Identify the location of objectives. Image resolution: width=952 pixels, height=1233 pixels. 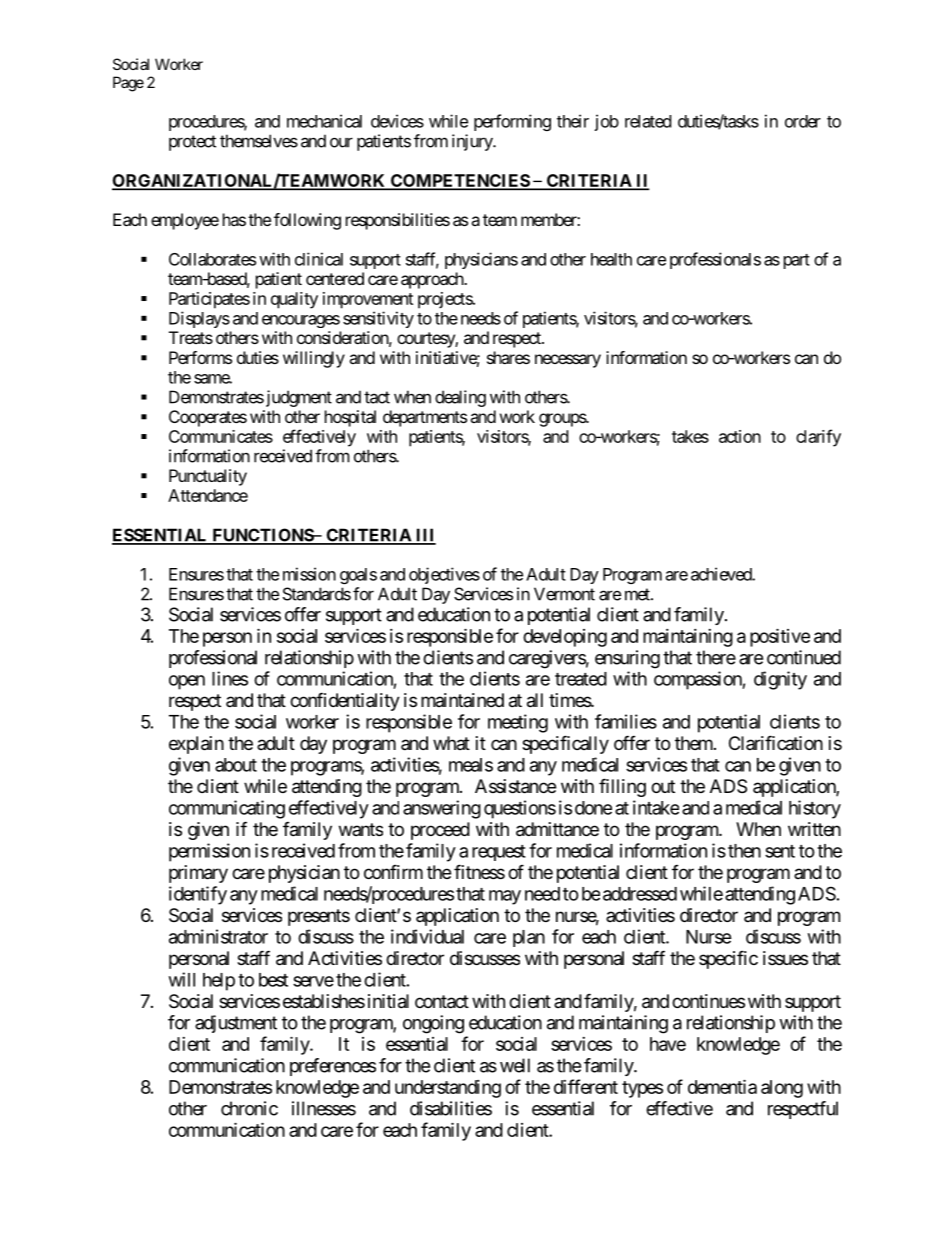
(444, 575).
